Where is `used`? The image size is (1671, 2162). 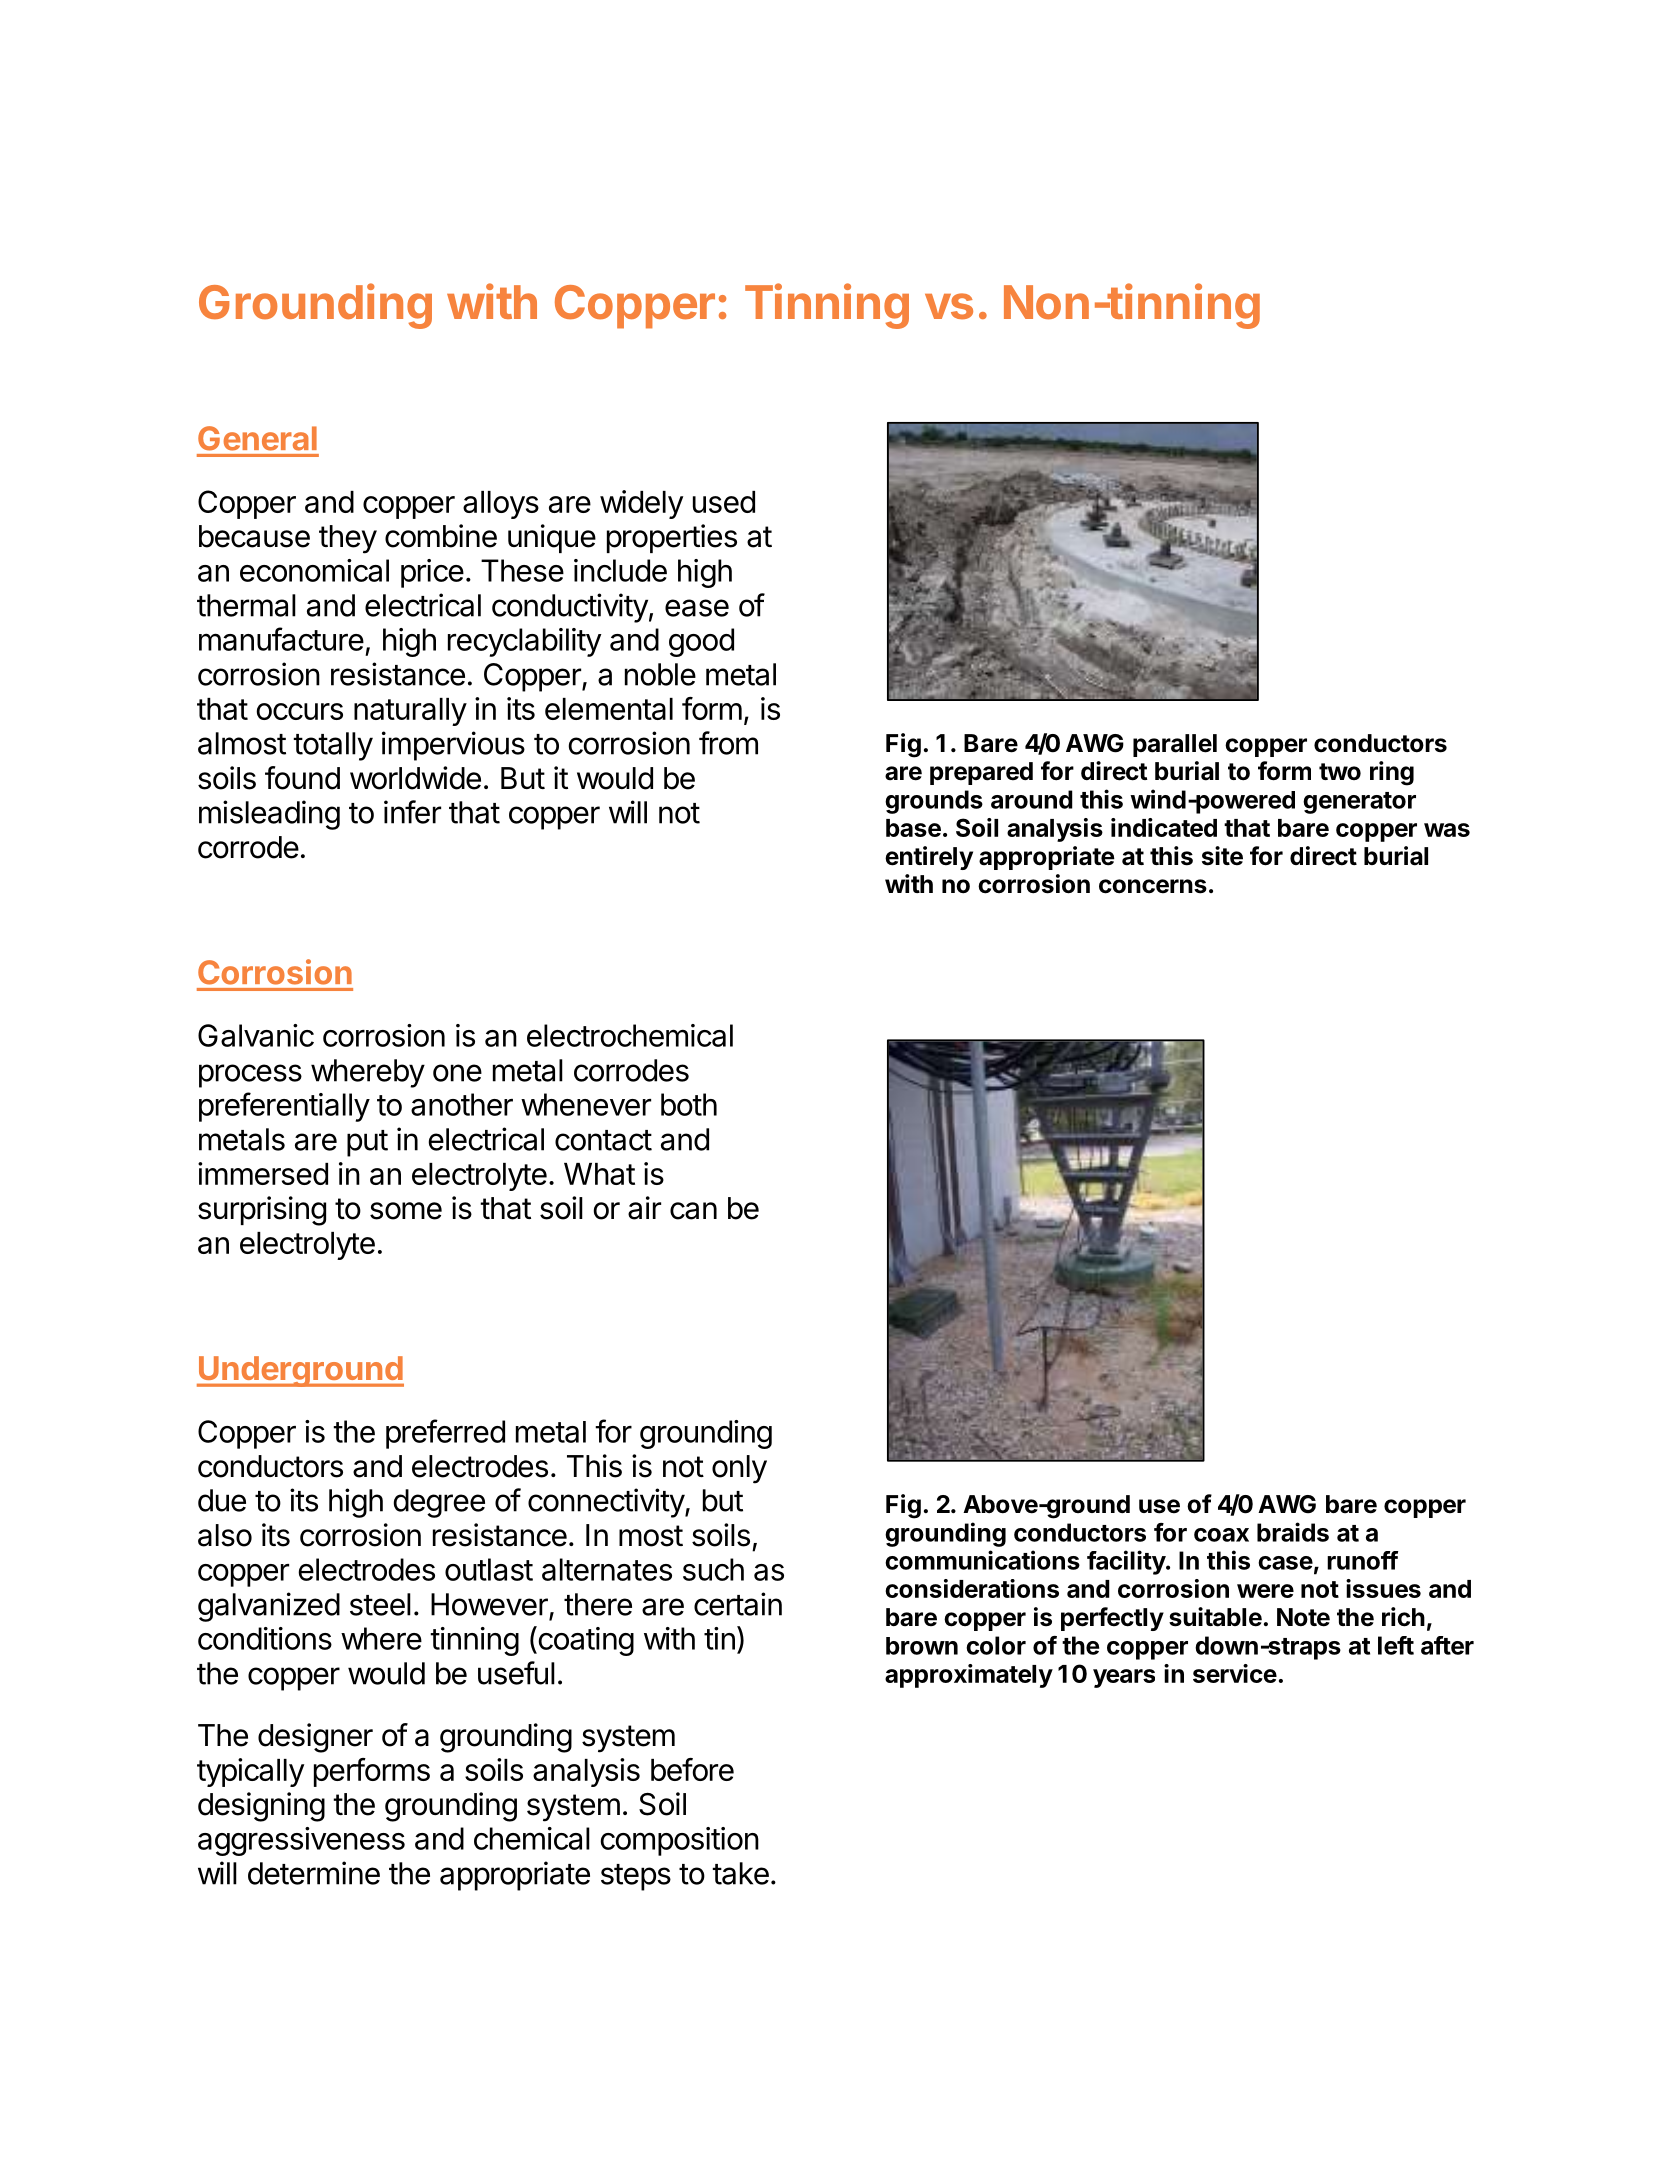
used is located at coordinates (724, 502).
